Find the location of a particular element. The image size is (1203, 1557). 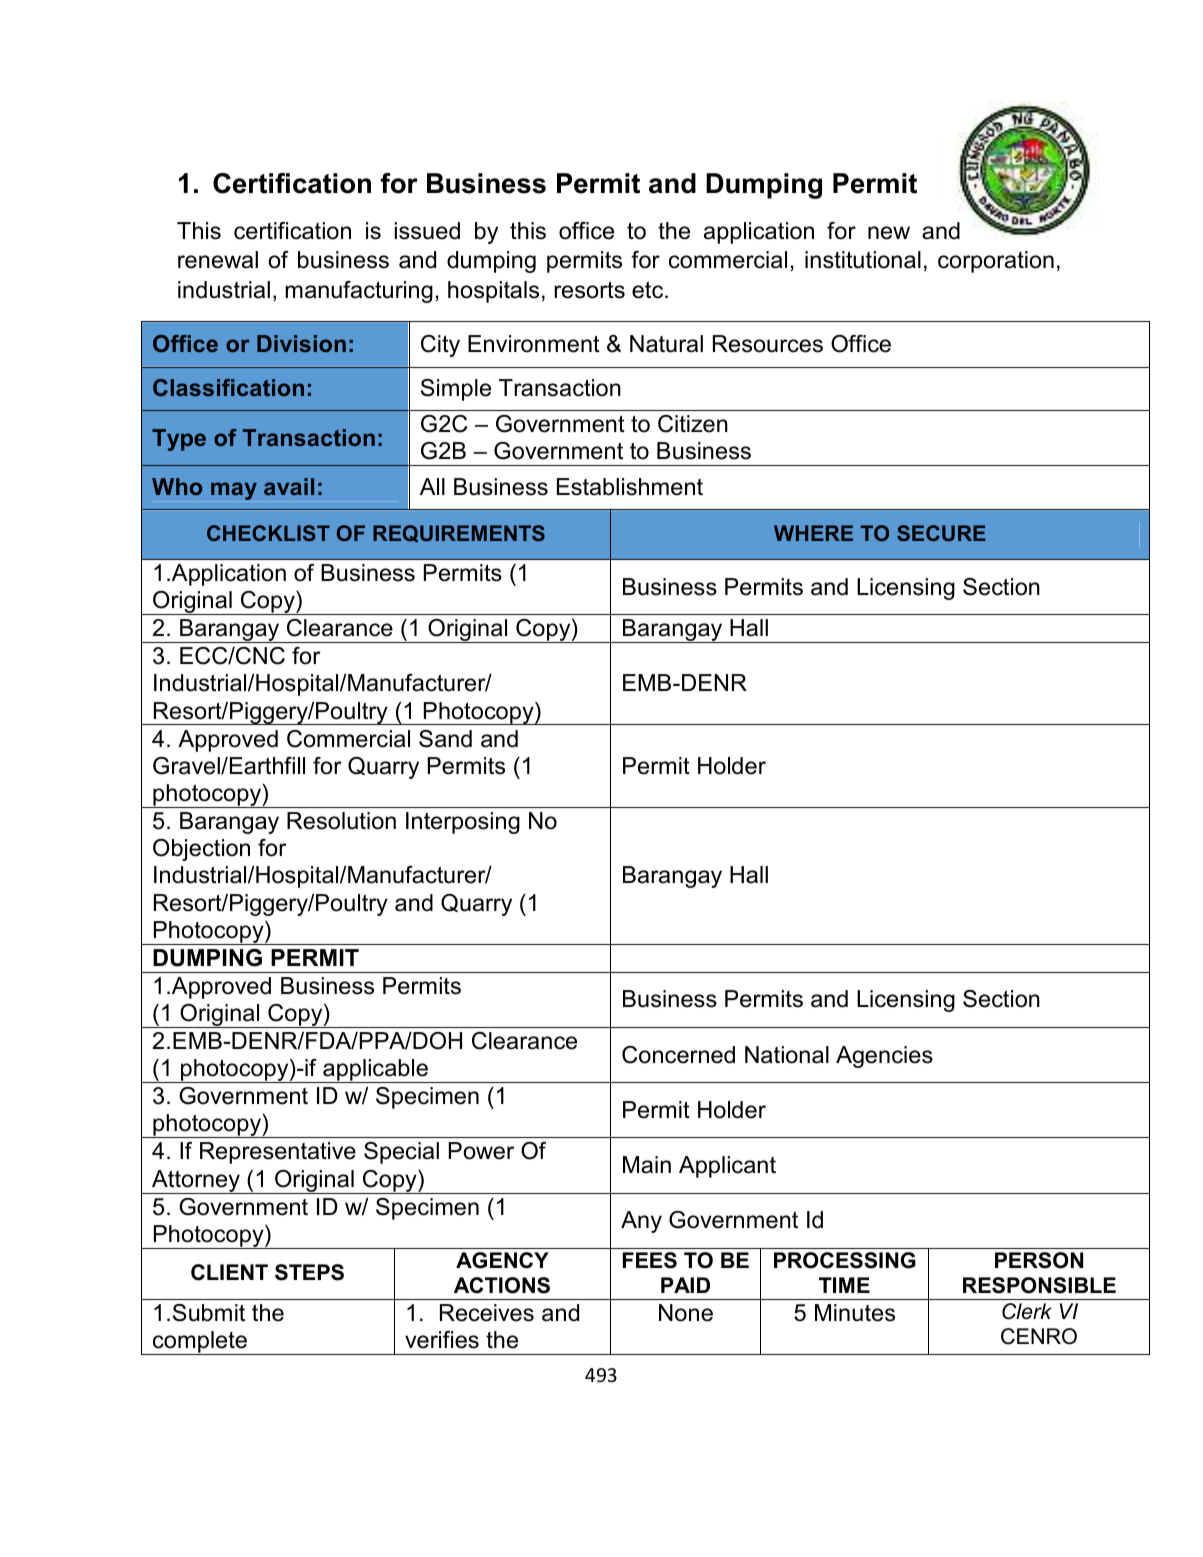

Agencies is located at coordinates (884, 1057).
